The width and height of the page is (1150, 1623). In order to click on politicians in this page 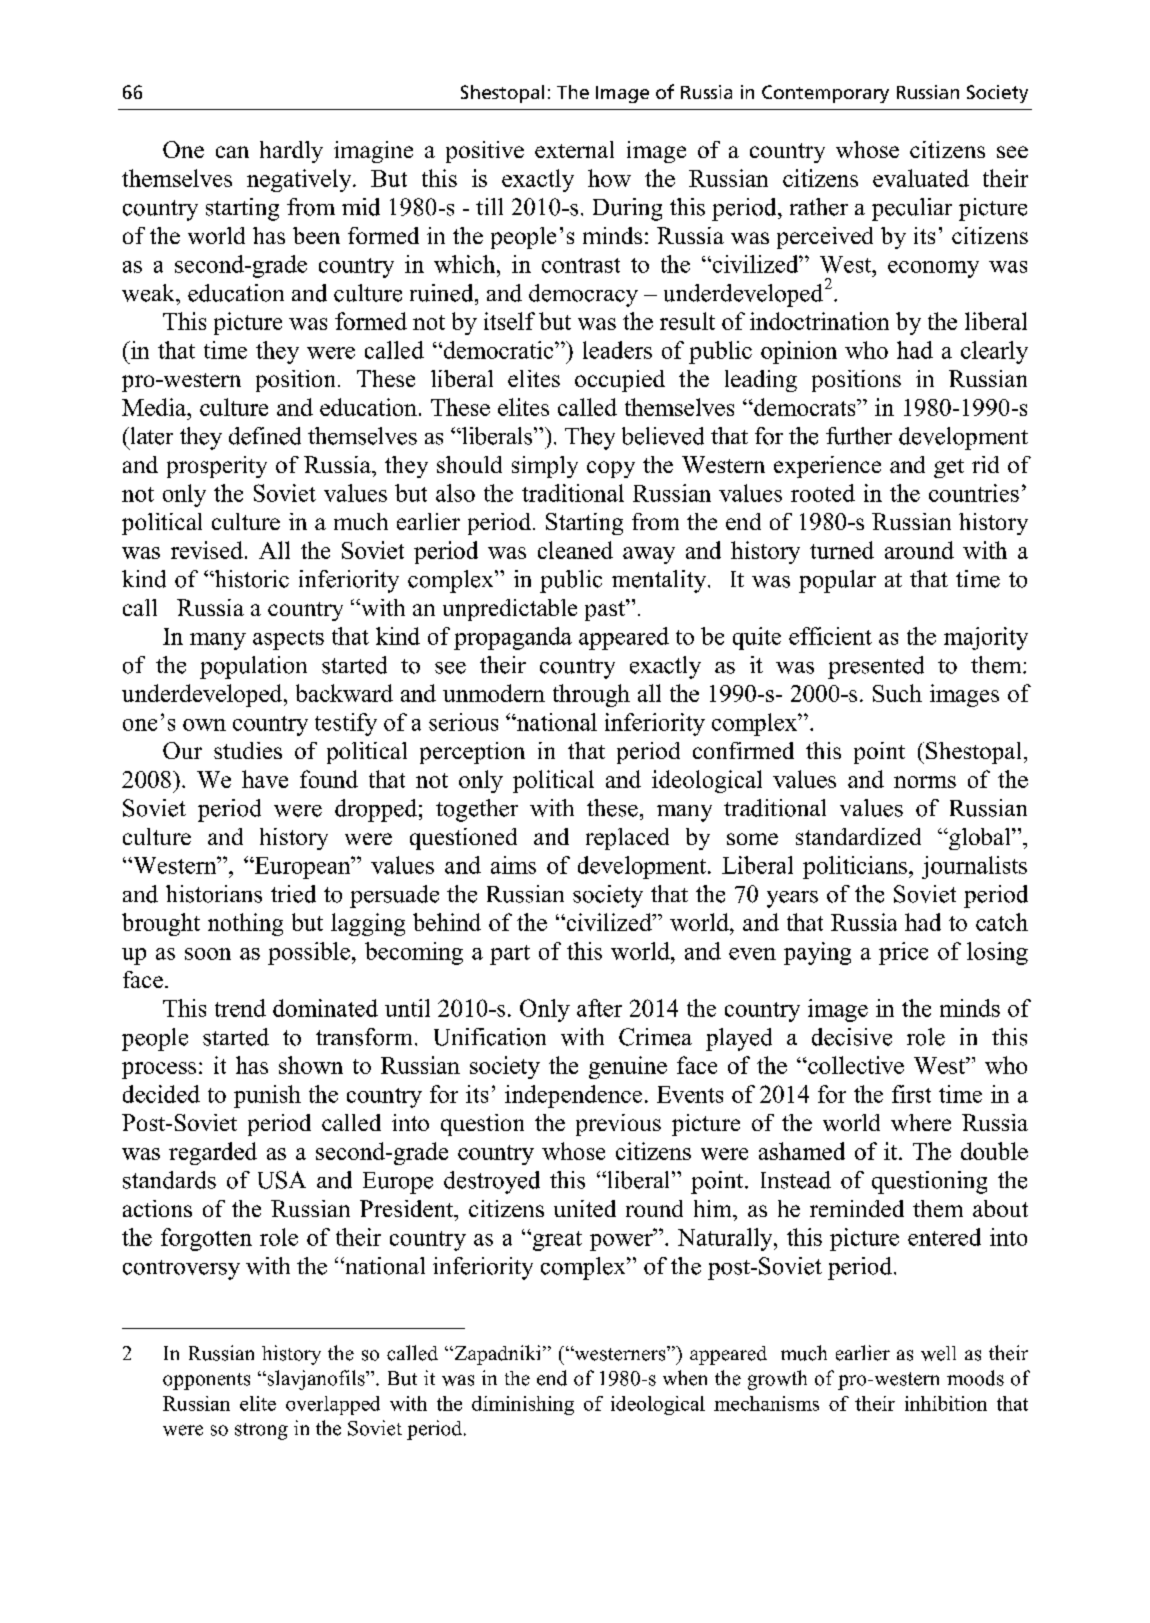, I will do `click(855, 867)`.
